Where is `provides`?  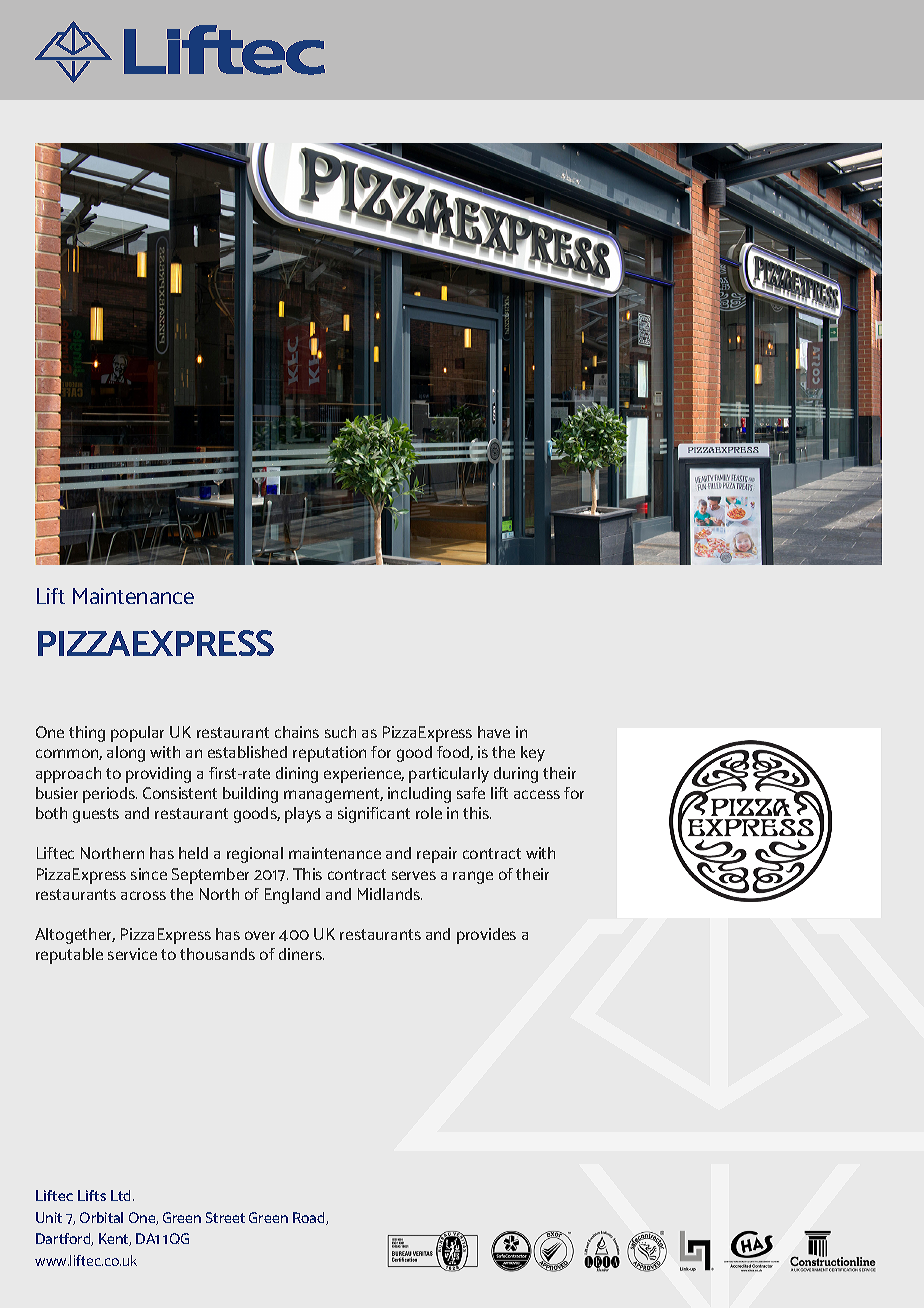
provides is located at coordinates (486, 936).
